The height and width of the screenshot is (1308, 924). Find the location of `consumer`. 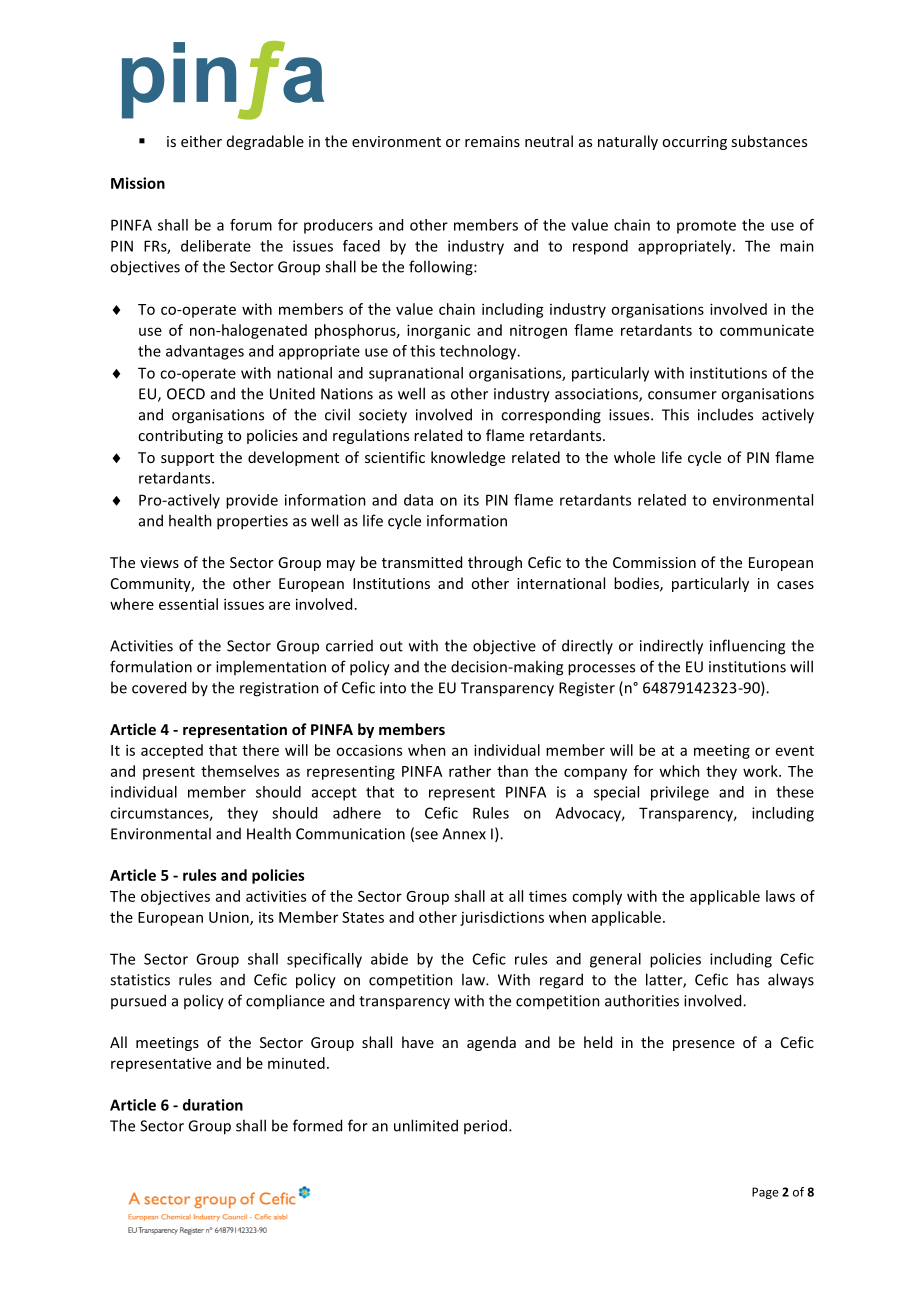

consumer is located at coordinates (682, 395).
